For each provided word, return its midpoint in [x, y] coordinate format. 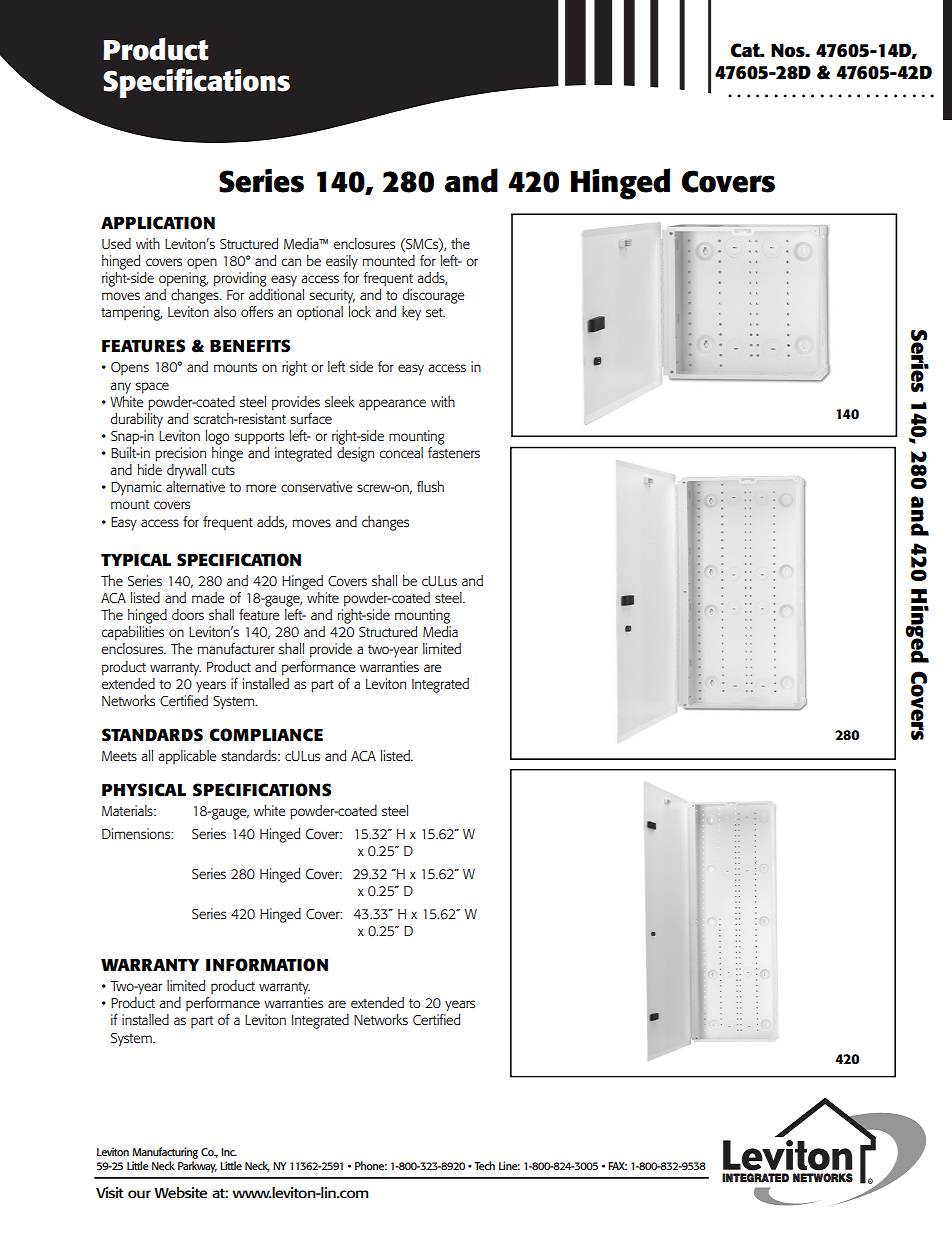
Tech [484, 1165]
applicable [187, 757]
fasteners [454, 452]
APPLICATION [158, 223]
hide [149, 469]
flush [430, 486]
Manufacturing [165, 1153]
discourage [433, 296]
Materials [128, 810]
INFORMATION [267, 965]
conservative [317, 486]
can [291, 262]
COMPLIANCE [266, 735]
